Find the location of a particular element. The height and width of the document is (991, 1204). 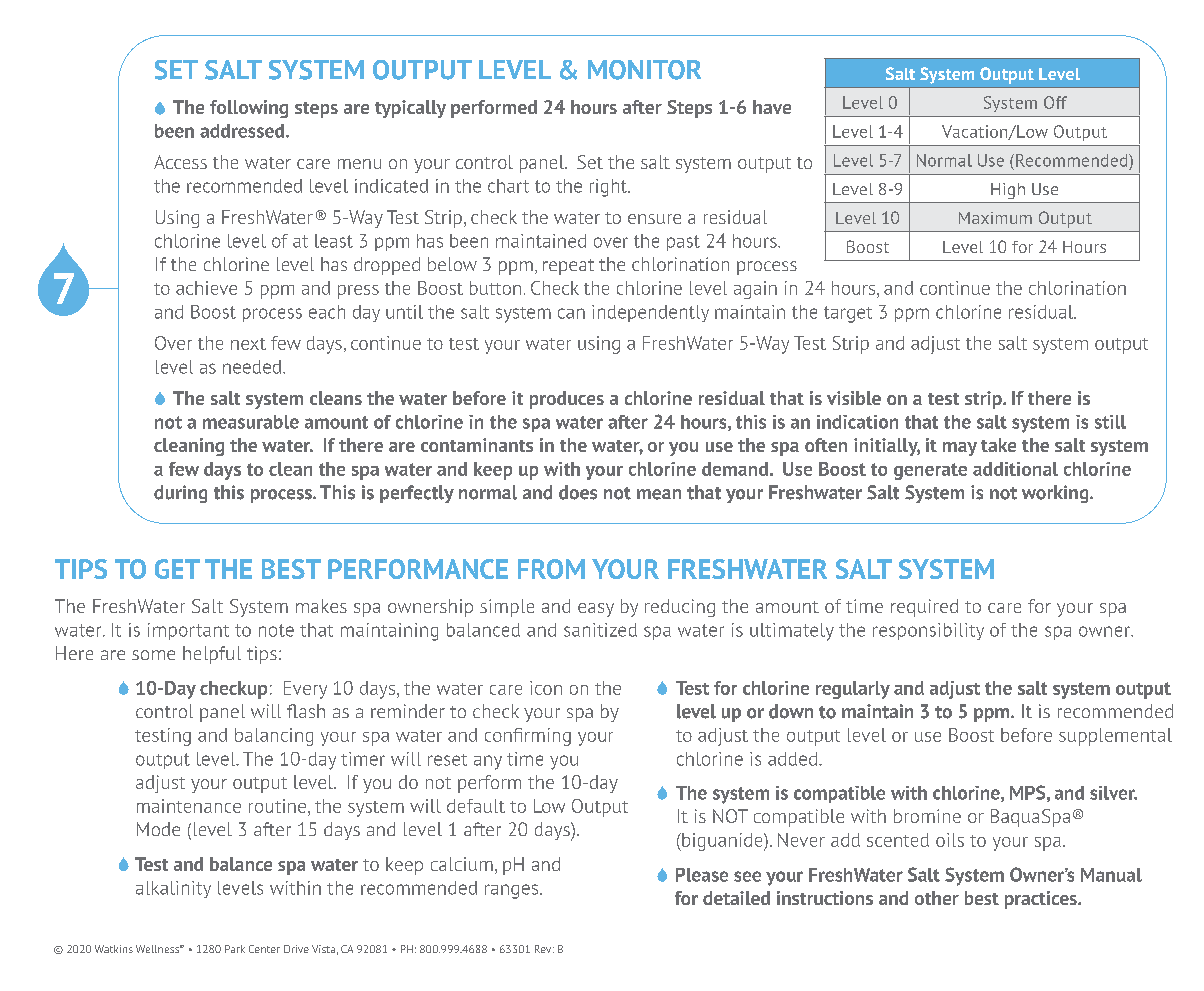

needed is located at coordinates (252, 367).
